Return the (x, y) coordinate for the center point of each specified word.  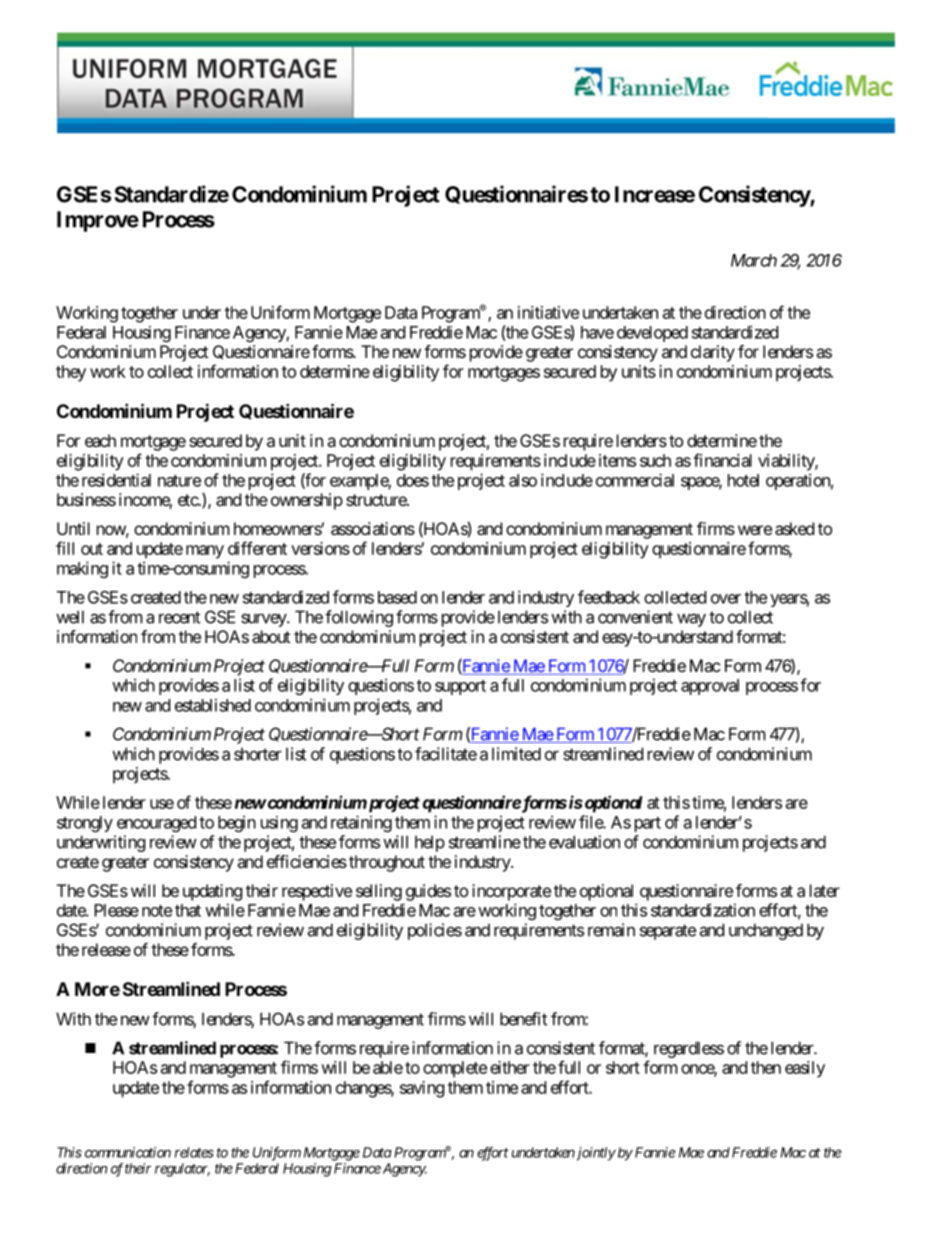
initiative (548, 312)
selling (379, 892)
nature (179, 481)
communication (128, 1152)
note (157, 911)
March (754, 260)
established (213, 705)
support (460, 687)
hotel (743, 480)
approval (710, 687)
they (71, 373)
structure (377, 500)
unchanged (766, 931)
